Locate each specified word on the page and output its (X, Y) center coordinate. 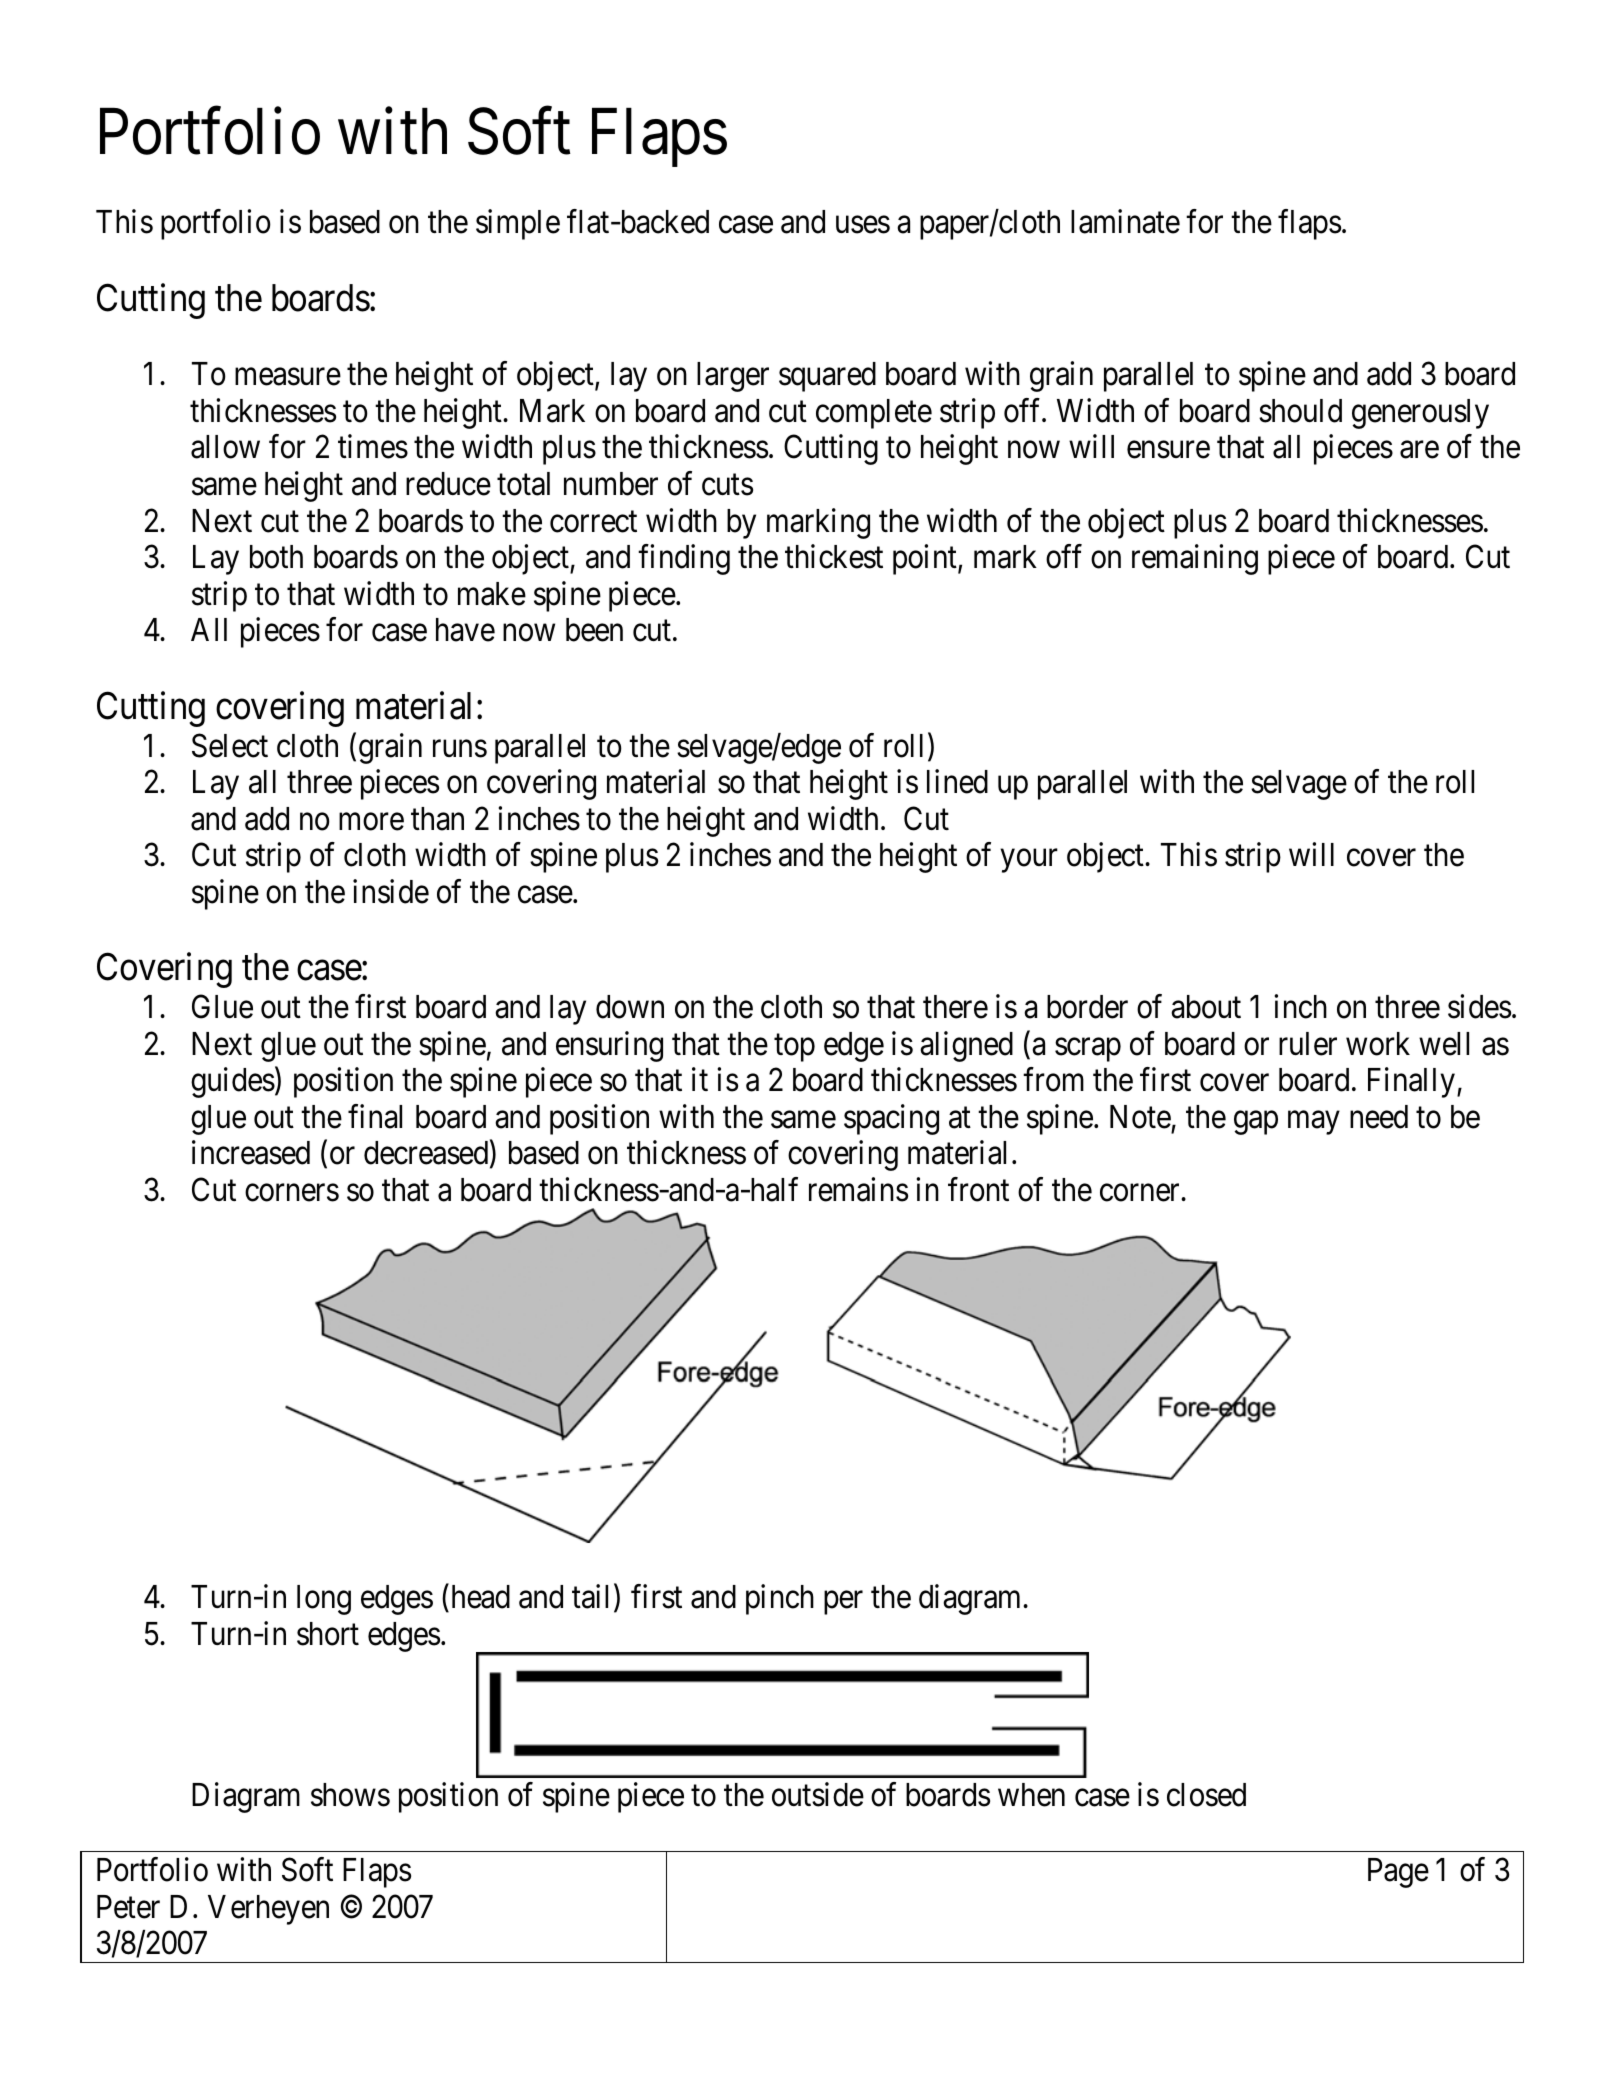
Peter (128, 1907)
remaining (1195, 559)
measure (288, 377)
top (794, 1048)
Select (230, 745)
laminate (1125, 222)
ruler (1308, 1044)
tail (590, 1597)
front (978, 1189)
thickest (834, 556)
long (324, 1600)
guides (233, 1082)
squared (827, 377)
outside (818, 1794)
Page (1398, 1873)
